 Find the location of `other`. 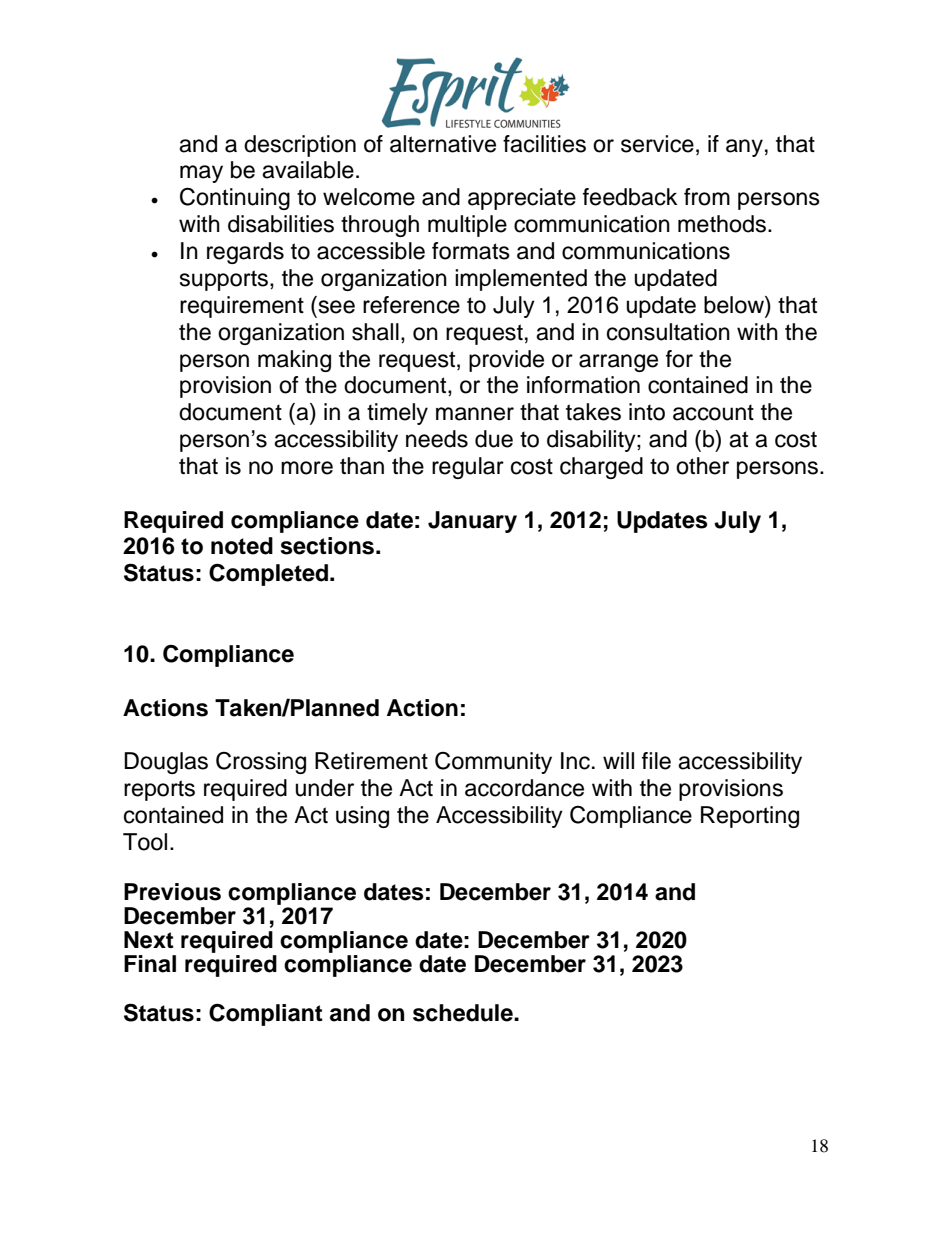

other is located at coordinates (702, 466).
